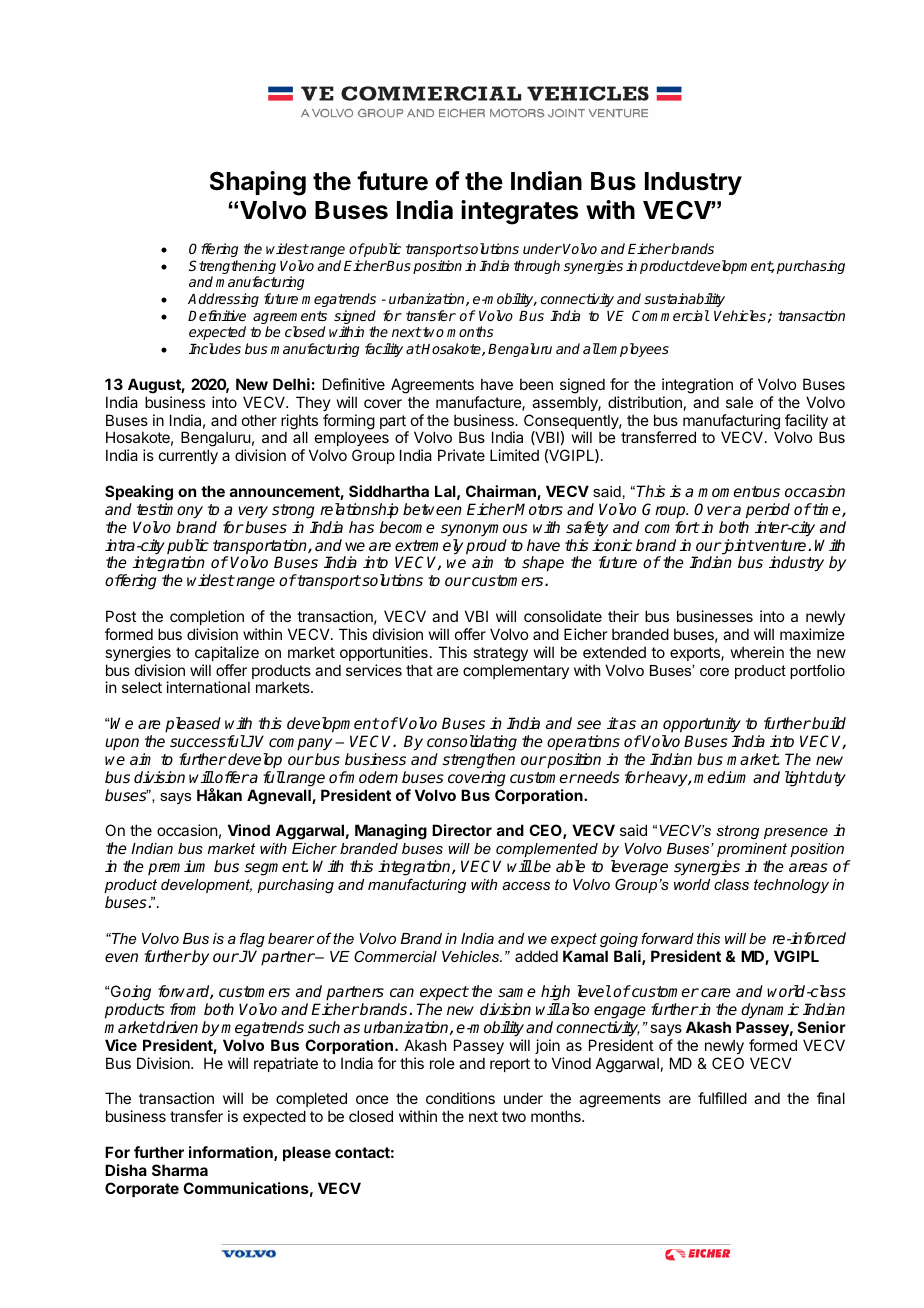  Describe the element at coordinates (684, 300) in the screenshot. I see `sustainability` at that location.
